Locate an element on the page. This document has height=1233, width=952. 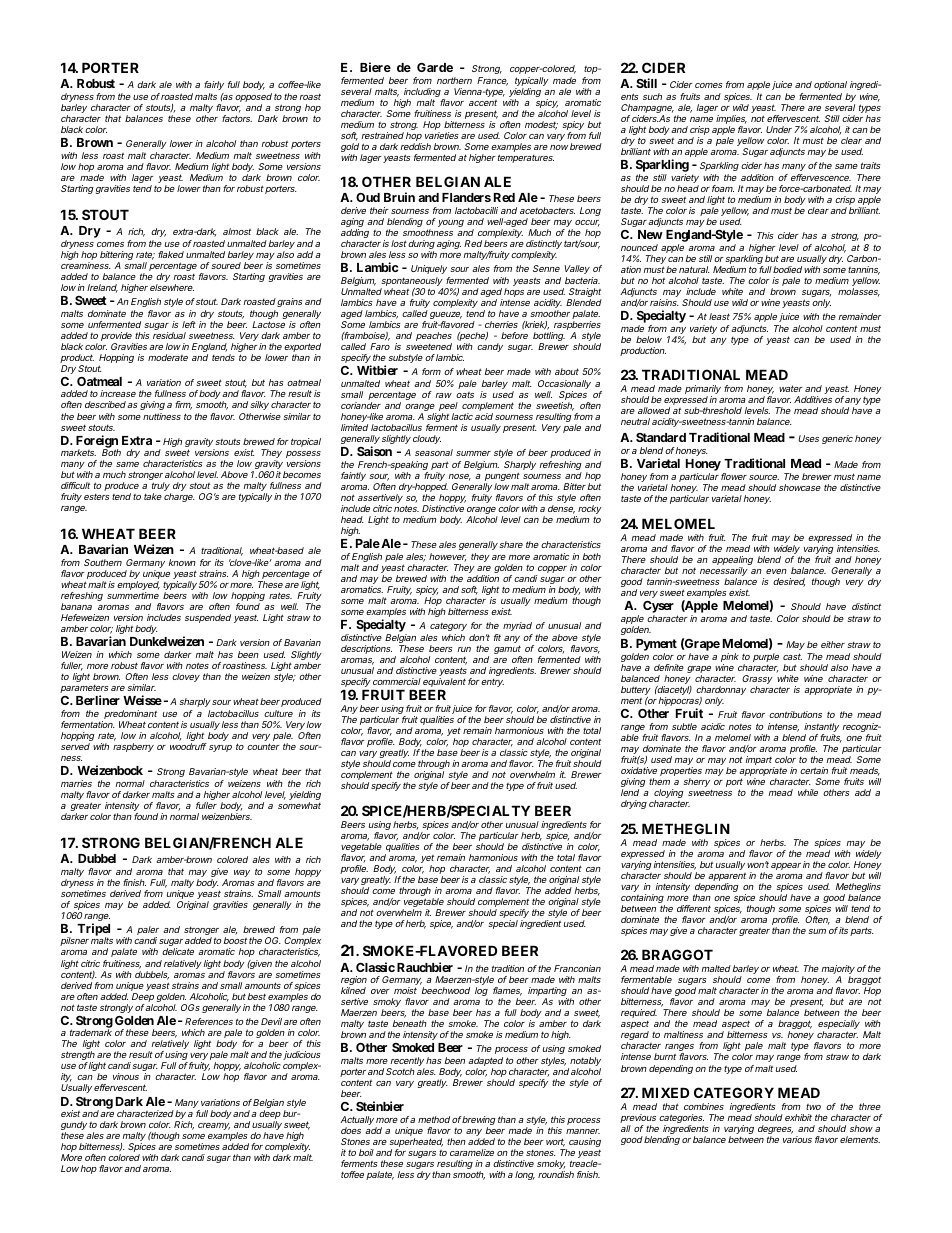
Witbier is located at coordinates (377, 370).
